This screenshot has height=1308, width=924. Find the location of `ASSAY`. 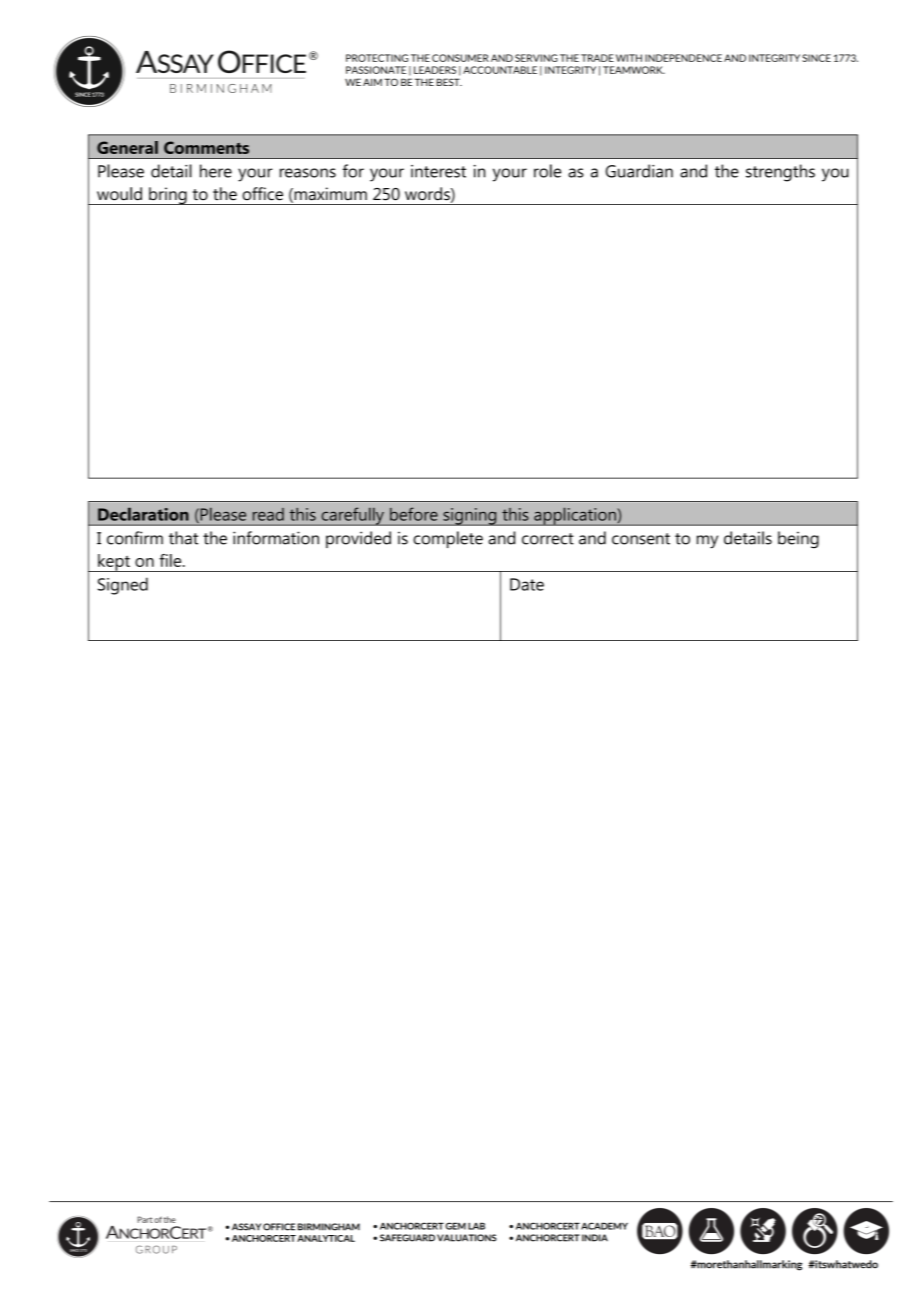

ASSAY is located at coordinates (246, 1227).
